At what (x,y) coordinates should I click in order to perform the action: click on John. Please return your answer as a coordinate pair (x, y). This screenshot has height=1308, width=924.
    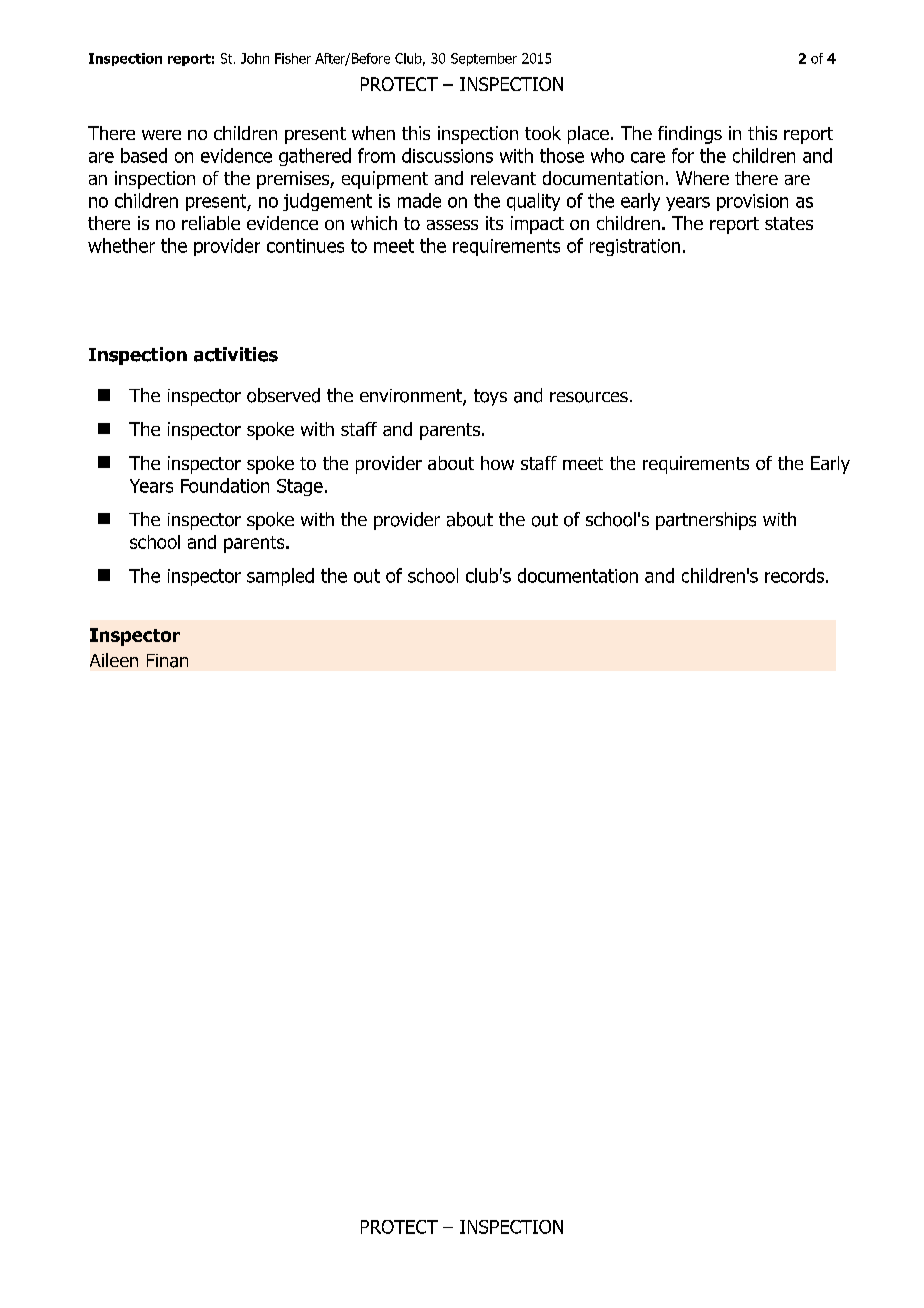
    Looking at the image, I should click on (255, 58).
